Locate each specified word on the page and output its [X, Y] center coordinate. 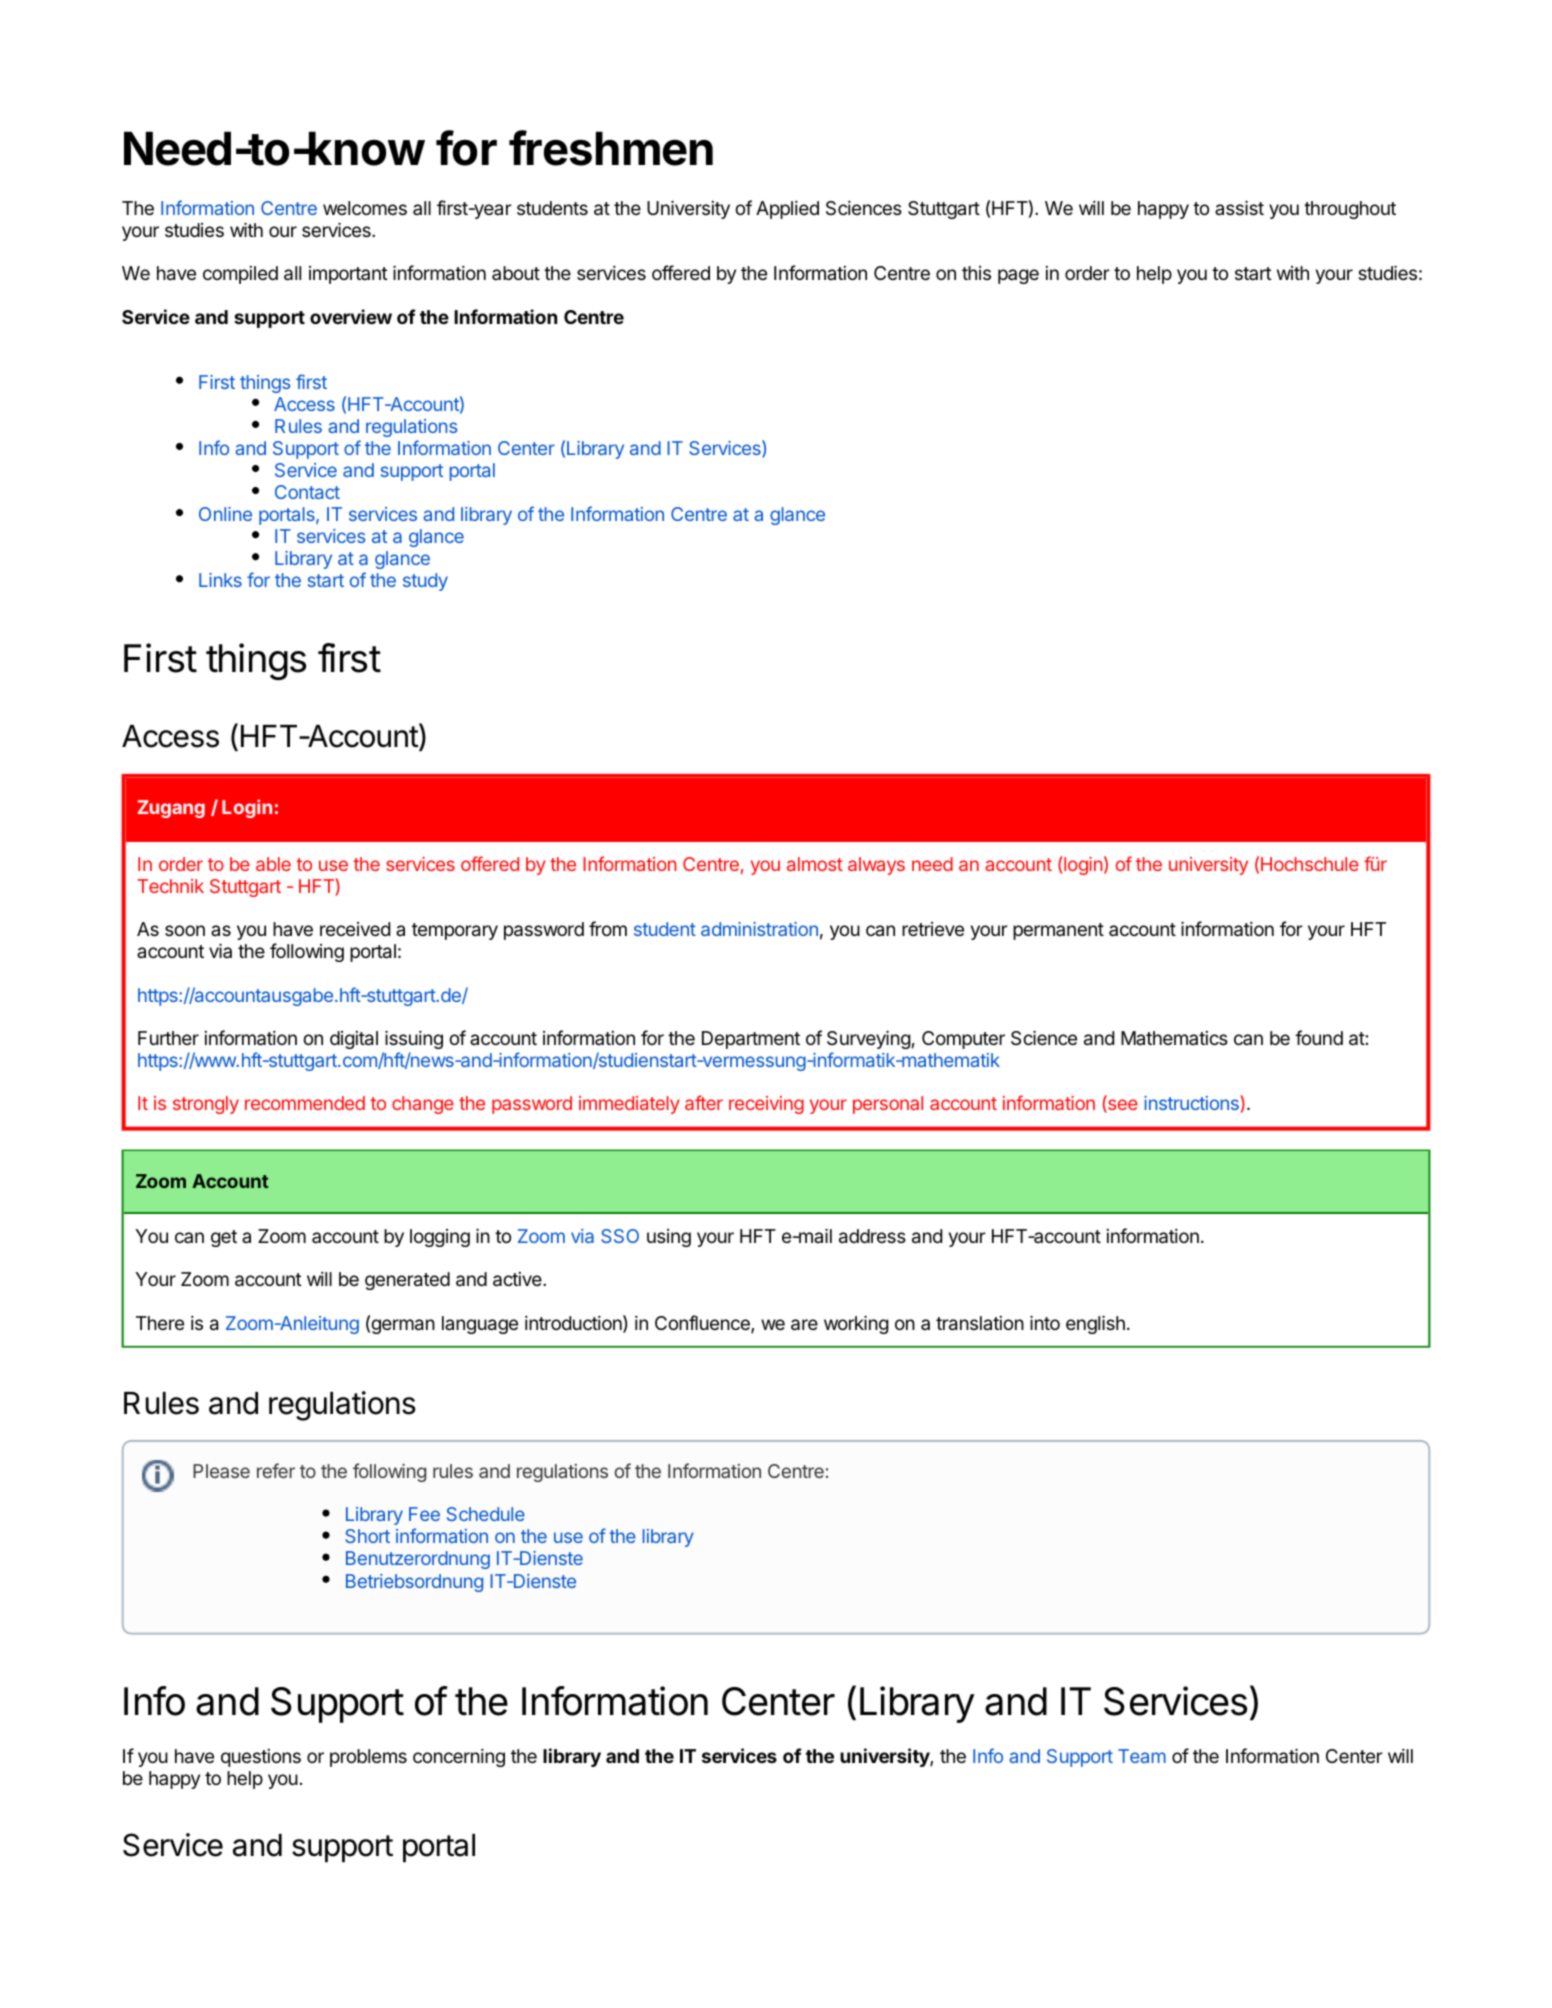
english [1095, 1324]
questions [261, 1758]
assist [1239, 207]
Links [220, 580]
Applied [787, 210]
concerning [459, 1758]
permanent [1058, 931]
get [224, 1238]
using [669, 1238]
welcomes [365, 208]
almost [815, 864]
